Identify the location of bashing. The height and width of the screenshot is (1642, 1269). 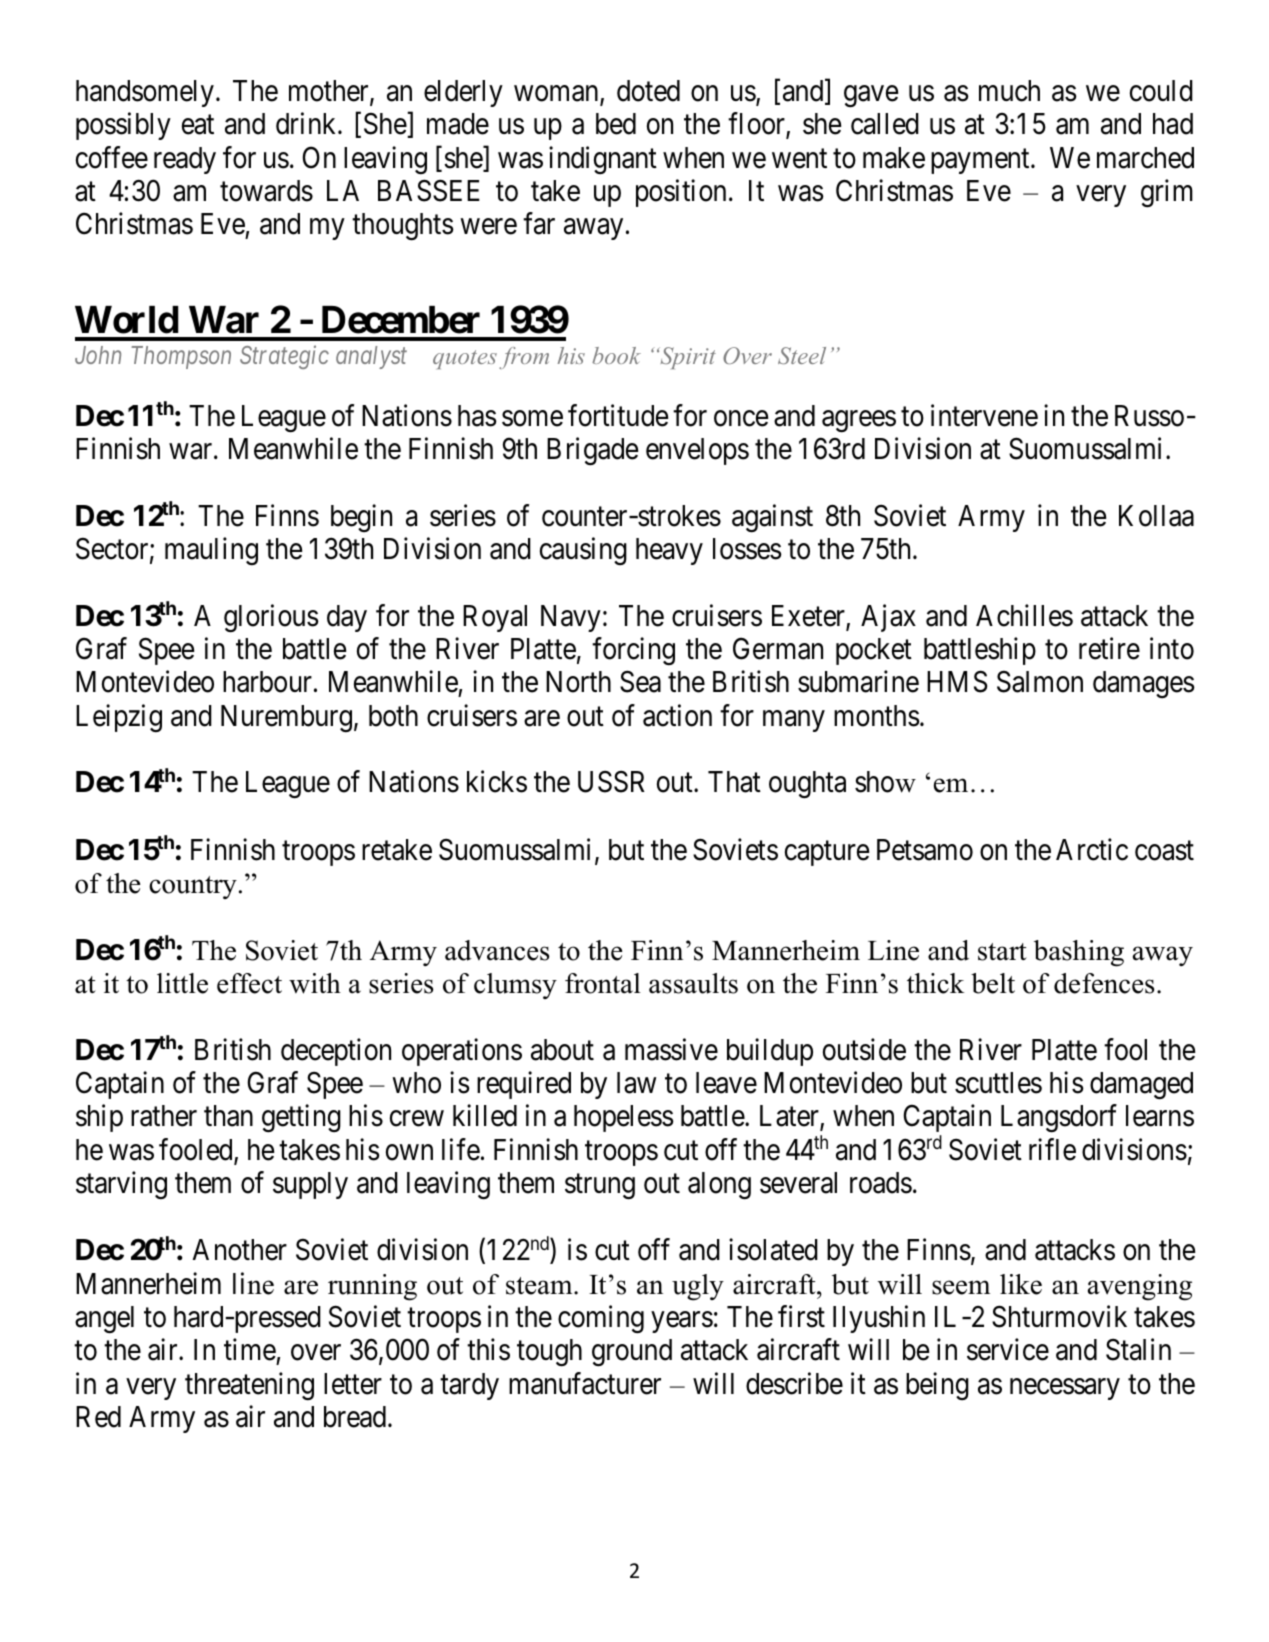
(1079, 953).
